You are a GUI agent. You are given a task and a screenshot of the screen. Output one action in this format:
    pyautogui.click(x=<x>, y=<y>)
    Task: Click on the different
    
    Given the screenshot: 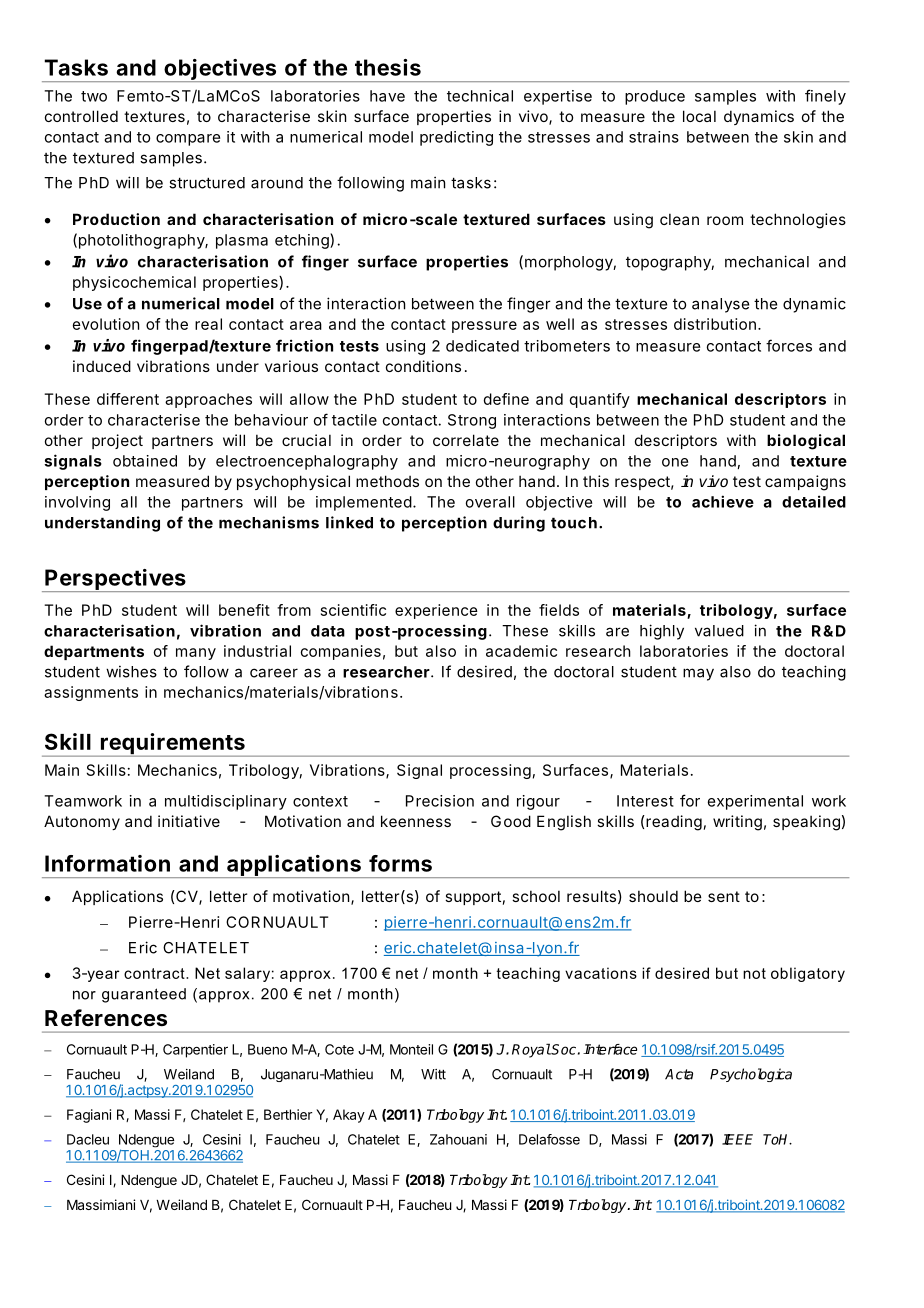 What is the action you would take?
    pyautogui.click(x=128, y=399)
